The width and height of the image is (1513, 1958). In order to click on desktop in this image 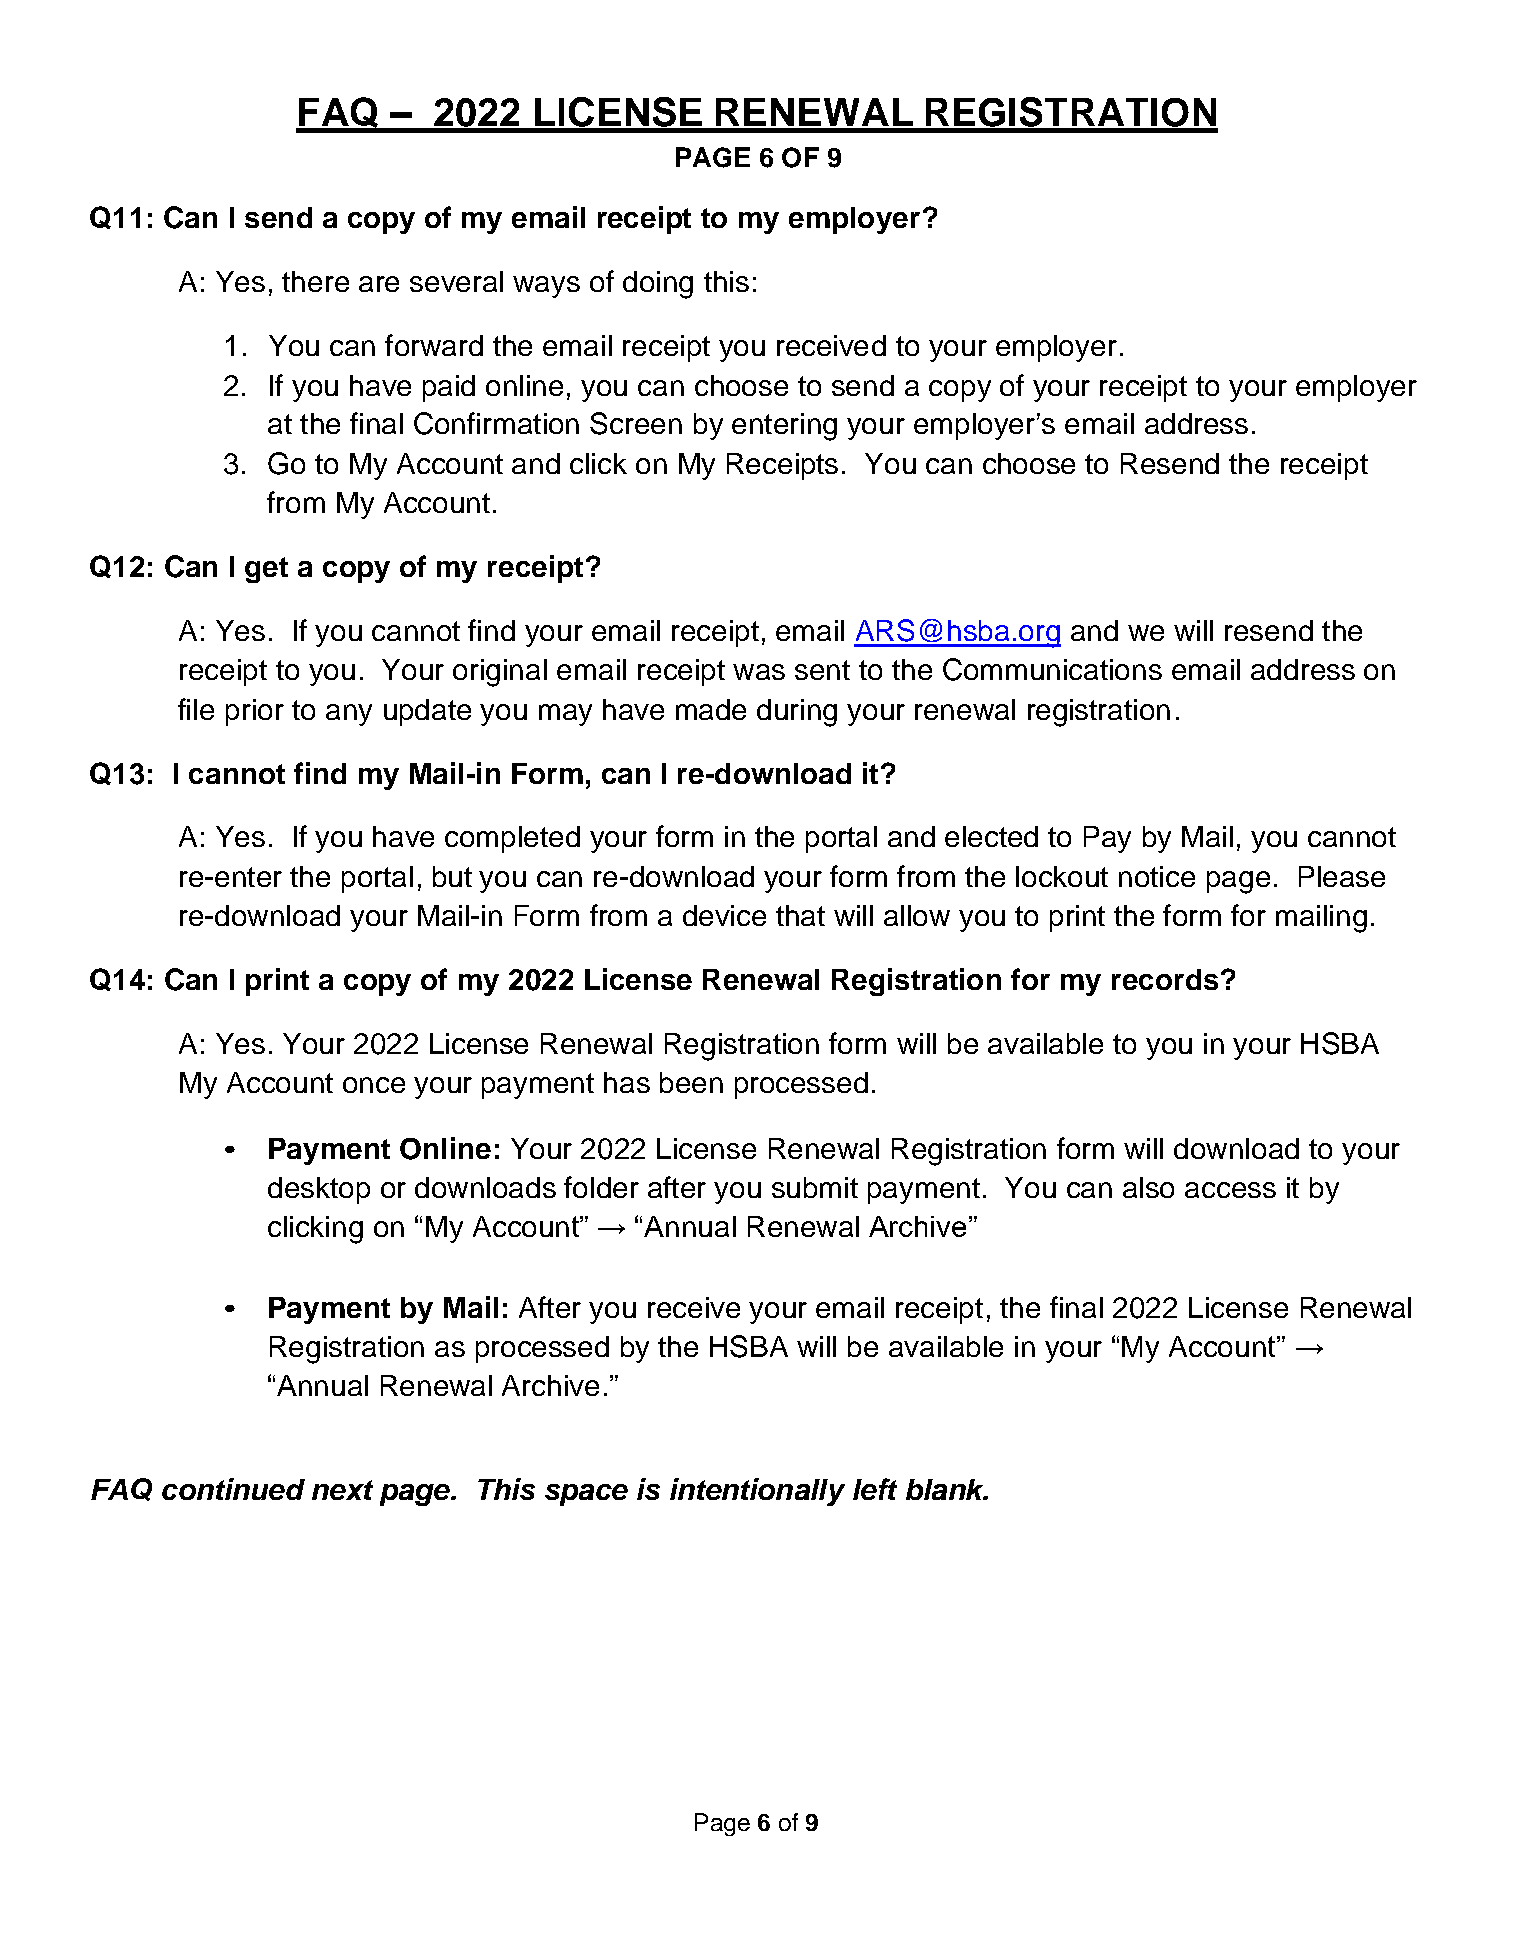, I will do `click(319, 1190)`.
